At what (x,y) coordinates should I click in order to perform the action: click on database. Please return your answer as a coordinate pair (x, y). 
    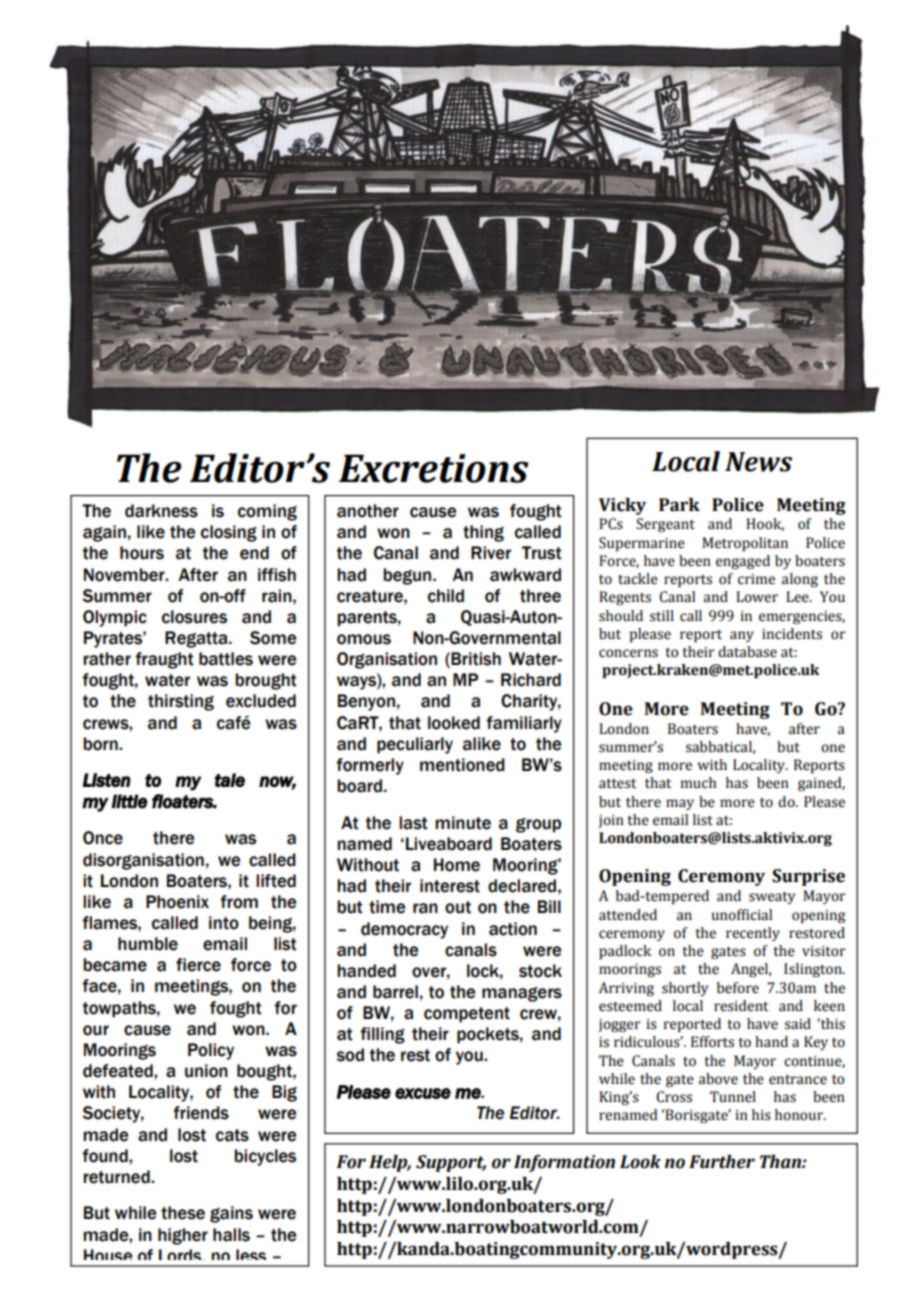
    Looking at the image, I should click on (747, 652).
